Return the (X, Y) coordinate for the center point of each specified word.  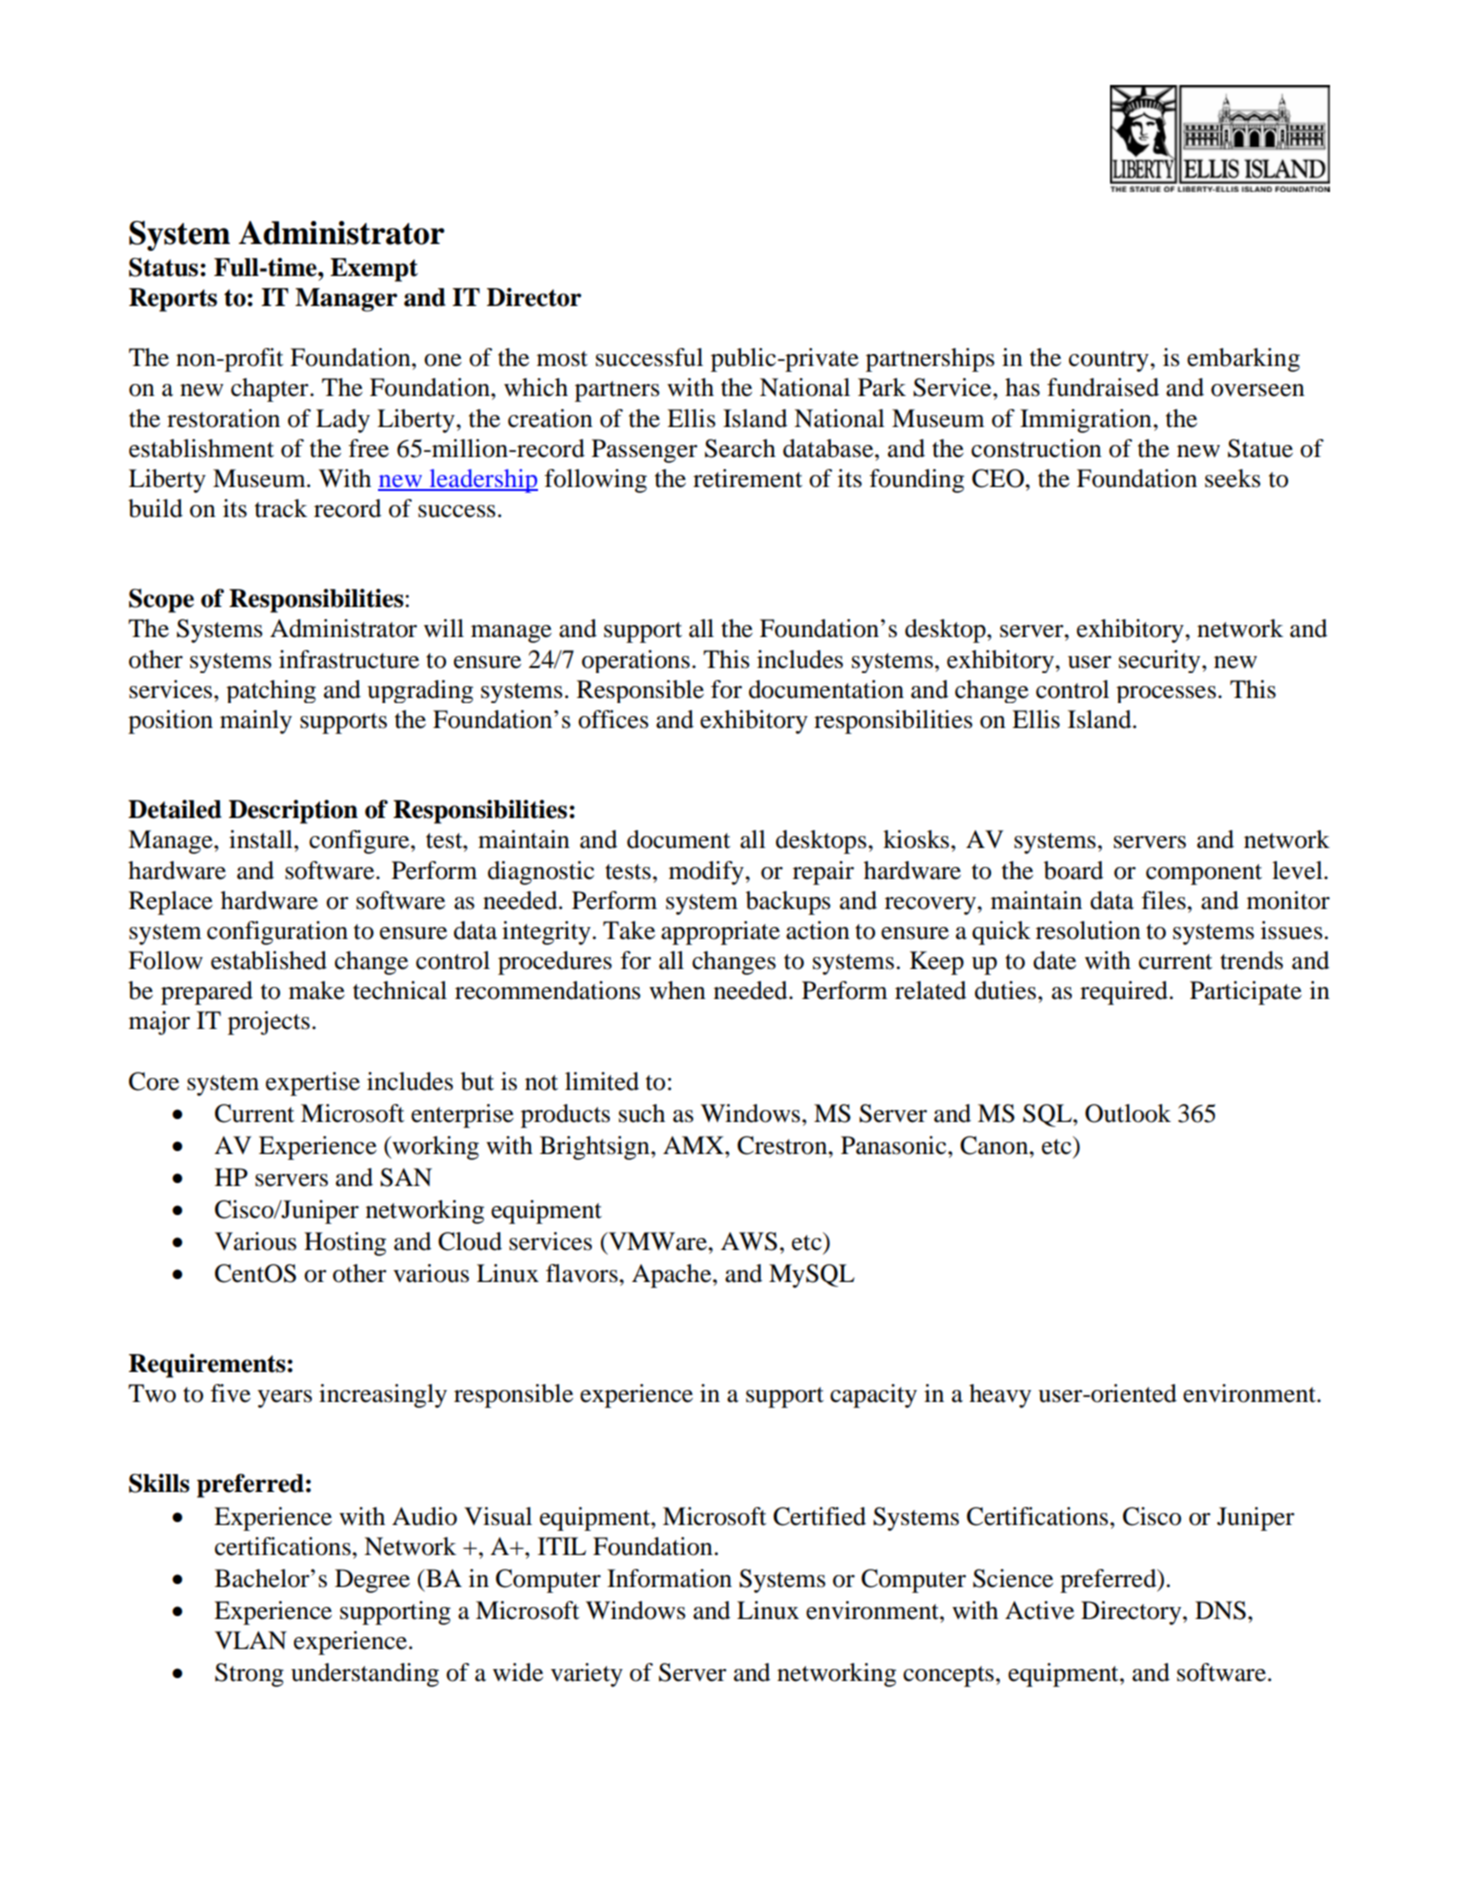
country (1110, 361)
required (1124, 993)
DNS (1220, 1610)
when (677, 990)
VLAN (251, 1640)
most (562, 359)
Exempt (374, 270)
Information (669, 1578)
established (269, 960)
